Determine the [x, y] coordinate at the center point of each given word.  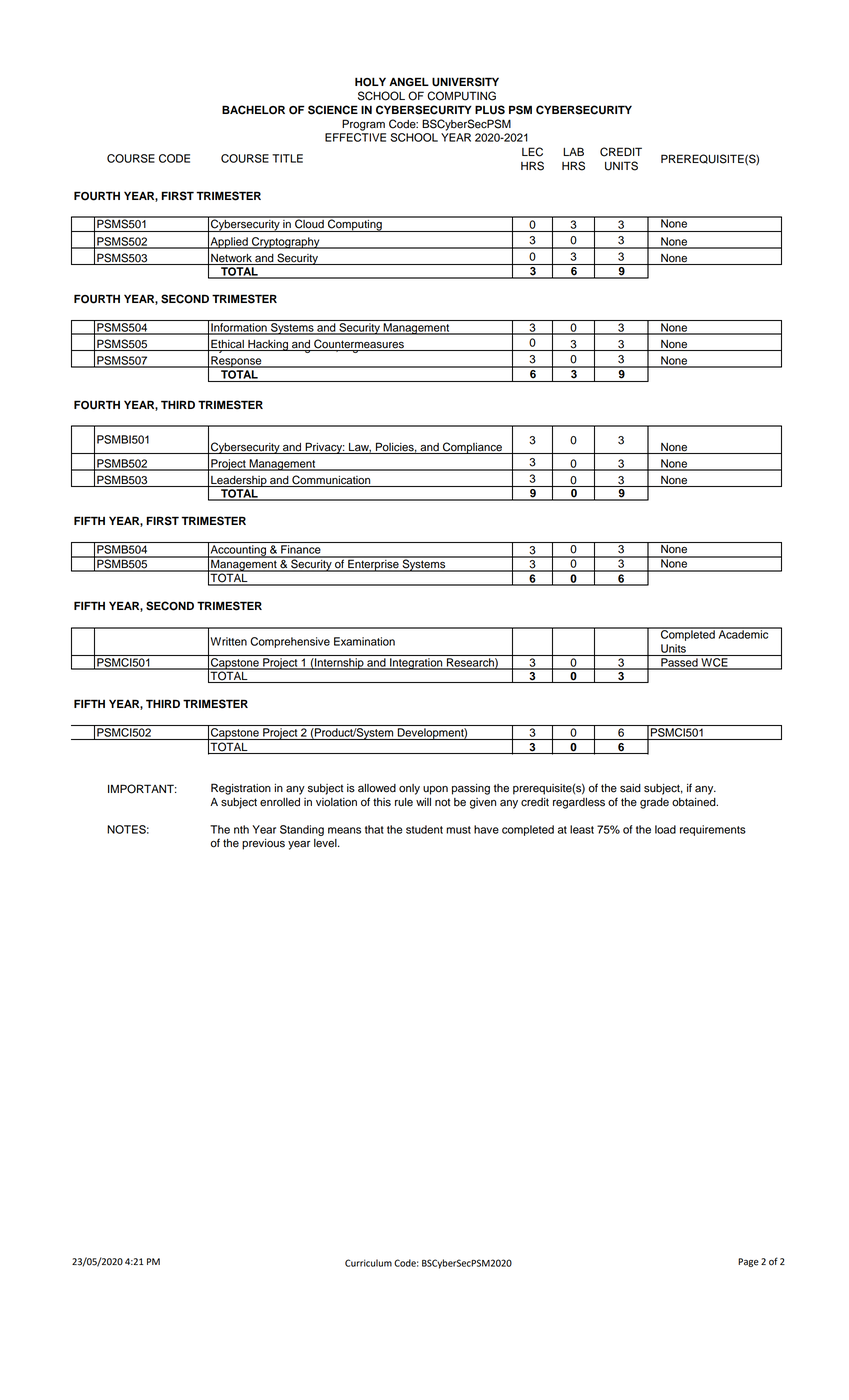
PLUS [490, 110]
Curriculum [368, 1263]
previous [263, 844]
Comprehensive [290, 642]
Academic [743, 633]
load [665, 829]
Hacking [268, 345]
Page [748, 1262]
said [630, 788]
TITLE [287, 158]
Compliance [472, 448]
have [486, 829]
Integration [416, 664]
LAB [573, 151]
